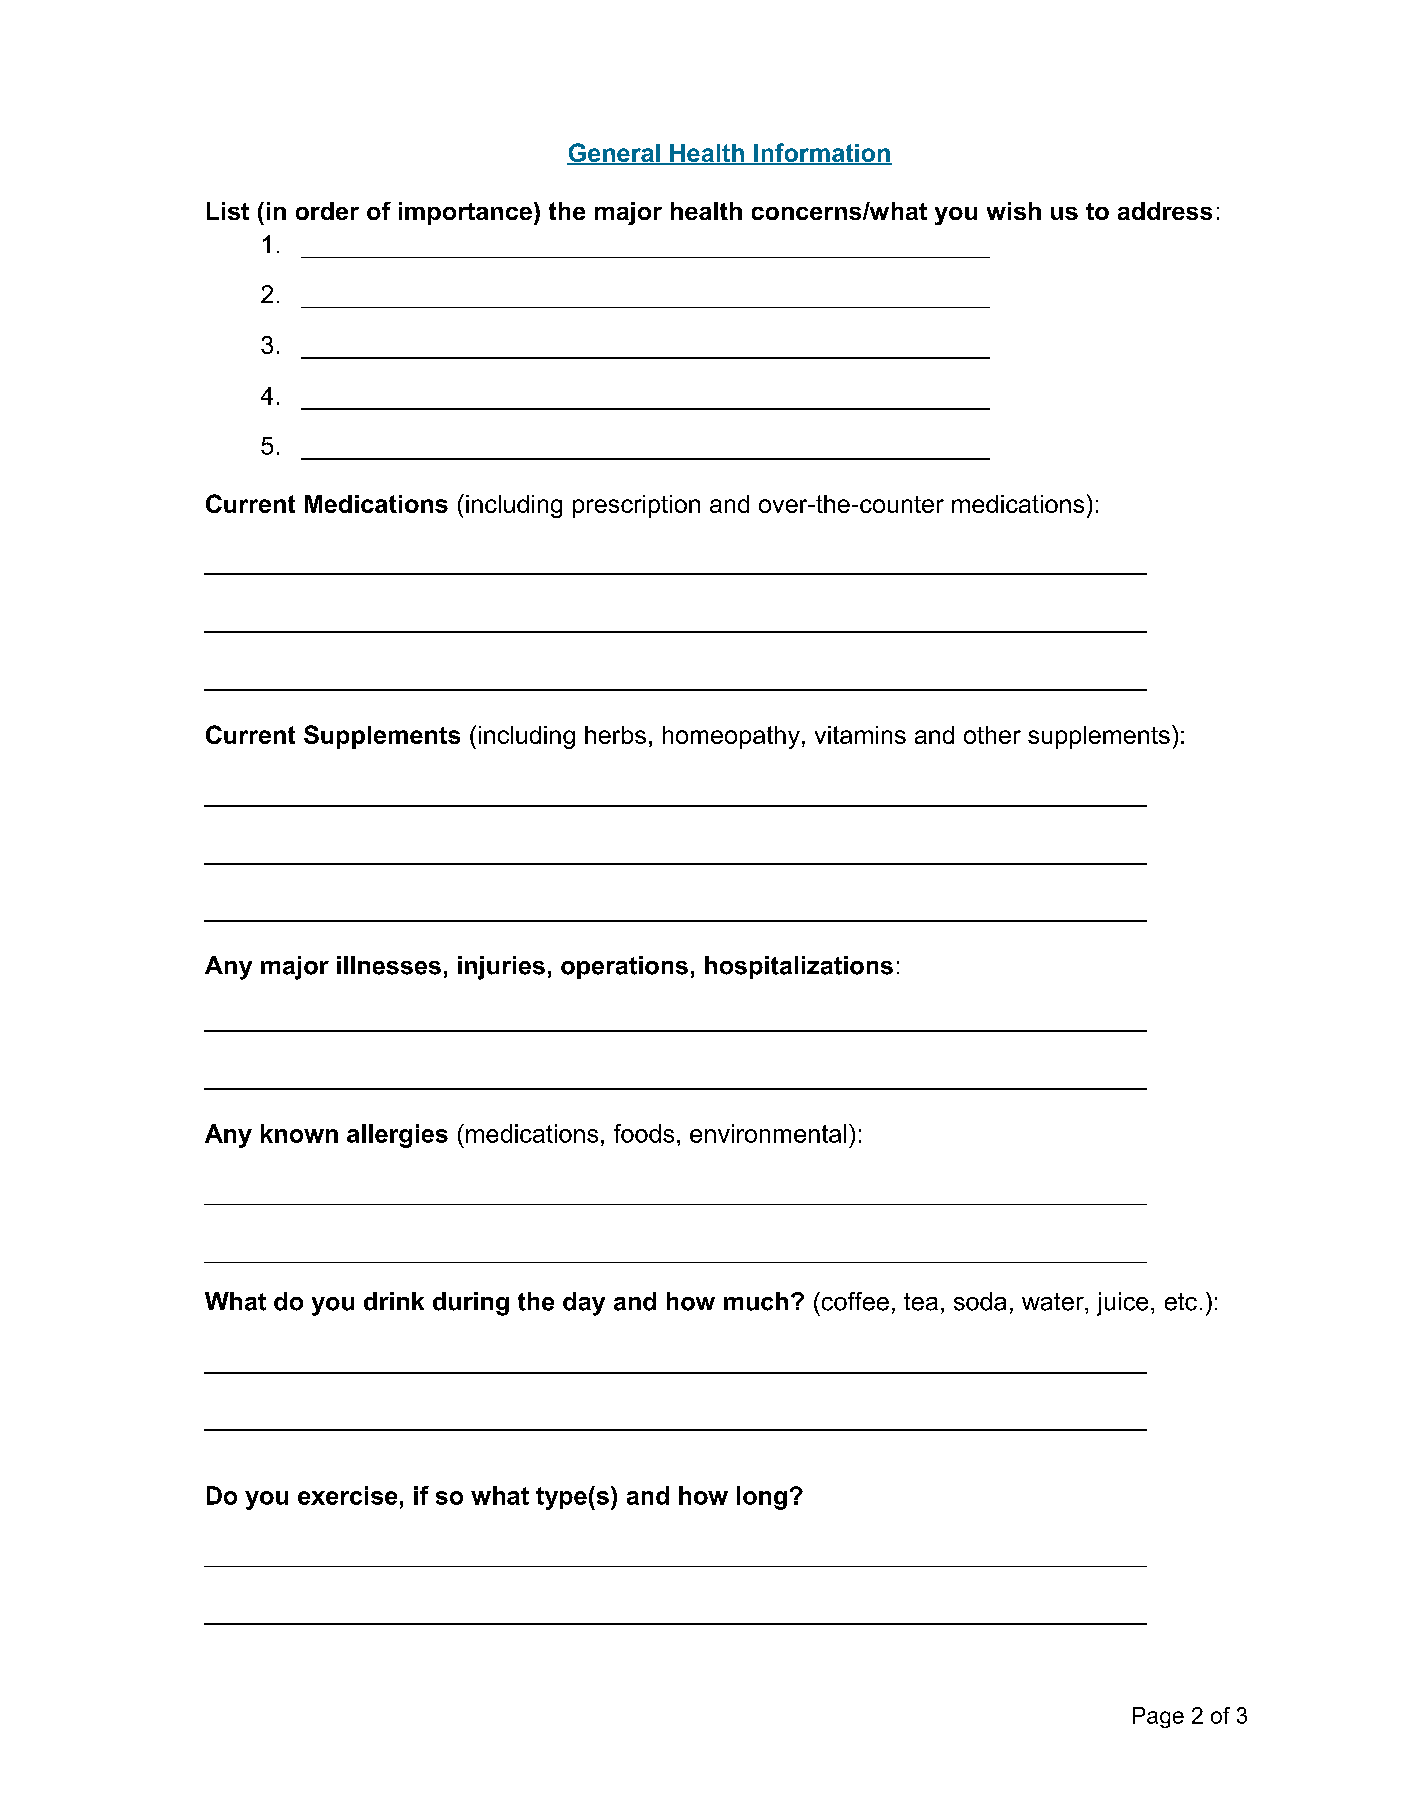 This document has width=1406, height=1820. I want to click on illnesses, so click(389, 965).
